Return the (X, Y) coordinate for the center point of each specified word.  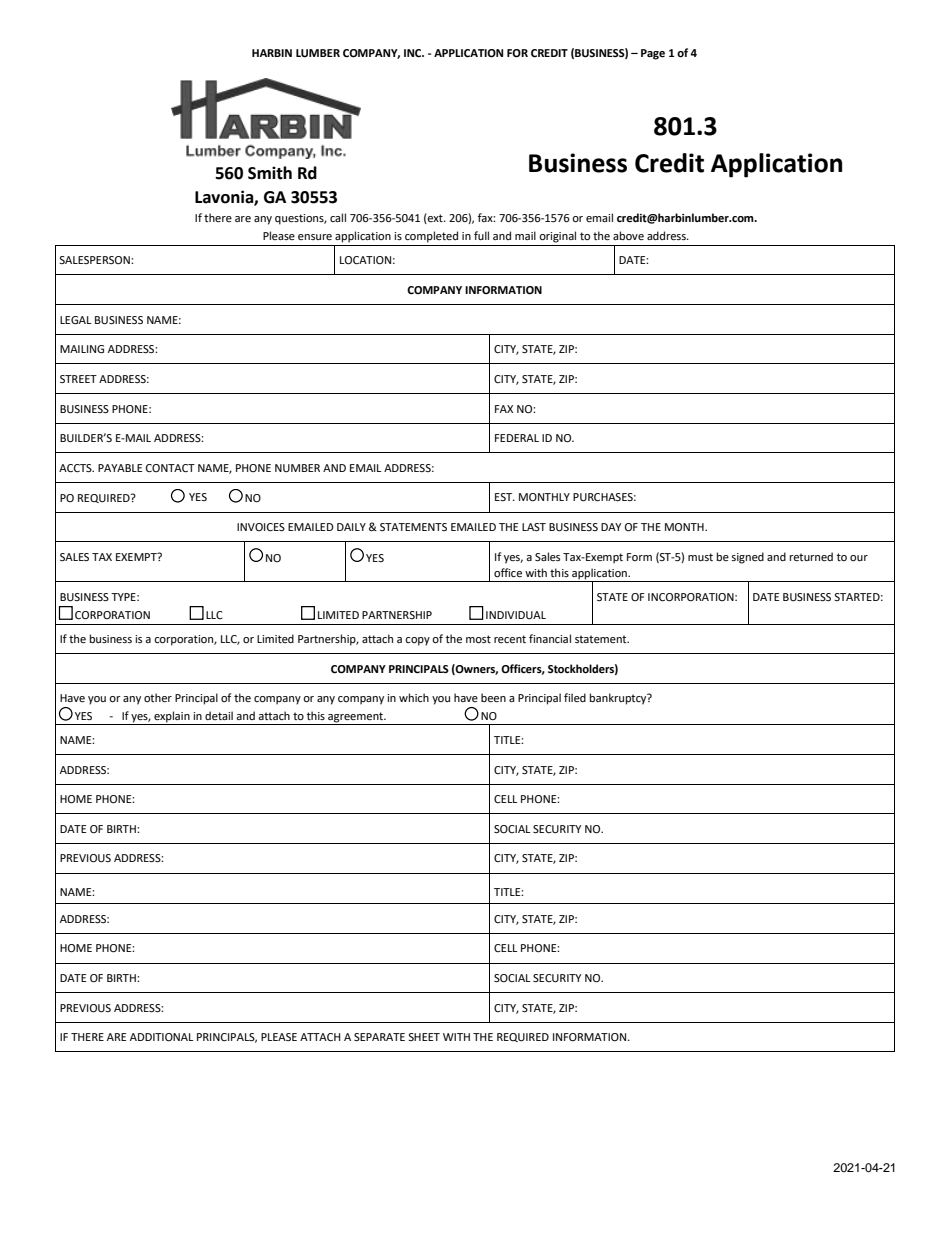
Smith (270, 173)
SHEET (424, 1037)
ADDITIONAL (162, 1037)
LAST (534, 527)
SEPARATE (379, 1037)
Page (653, 54)
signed (747, 558)
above (628, 236)
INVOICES (261, 527)
